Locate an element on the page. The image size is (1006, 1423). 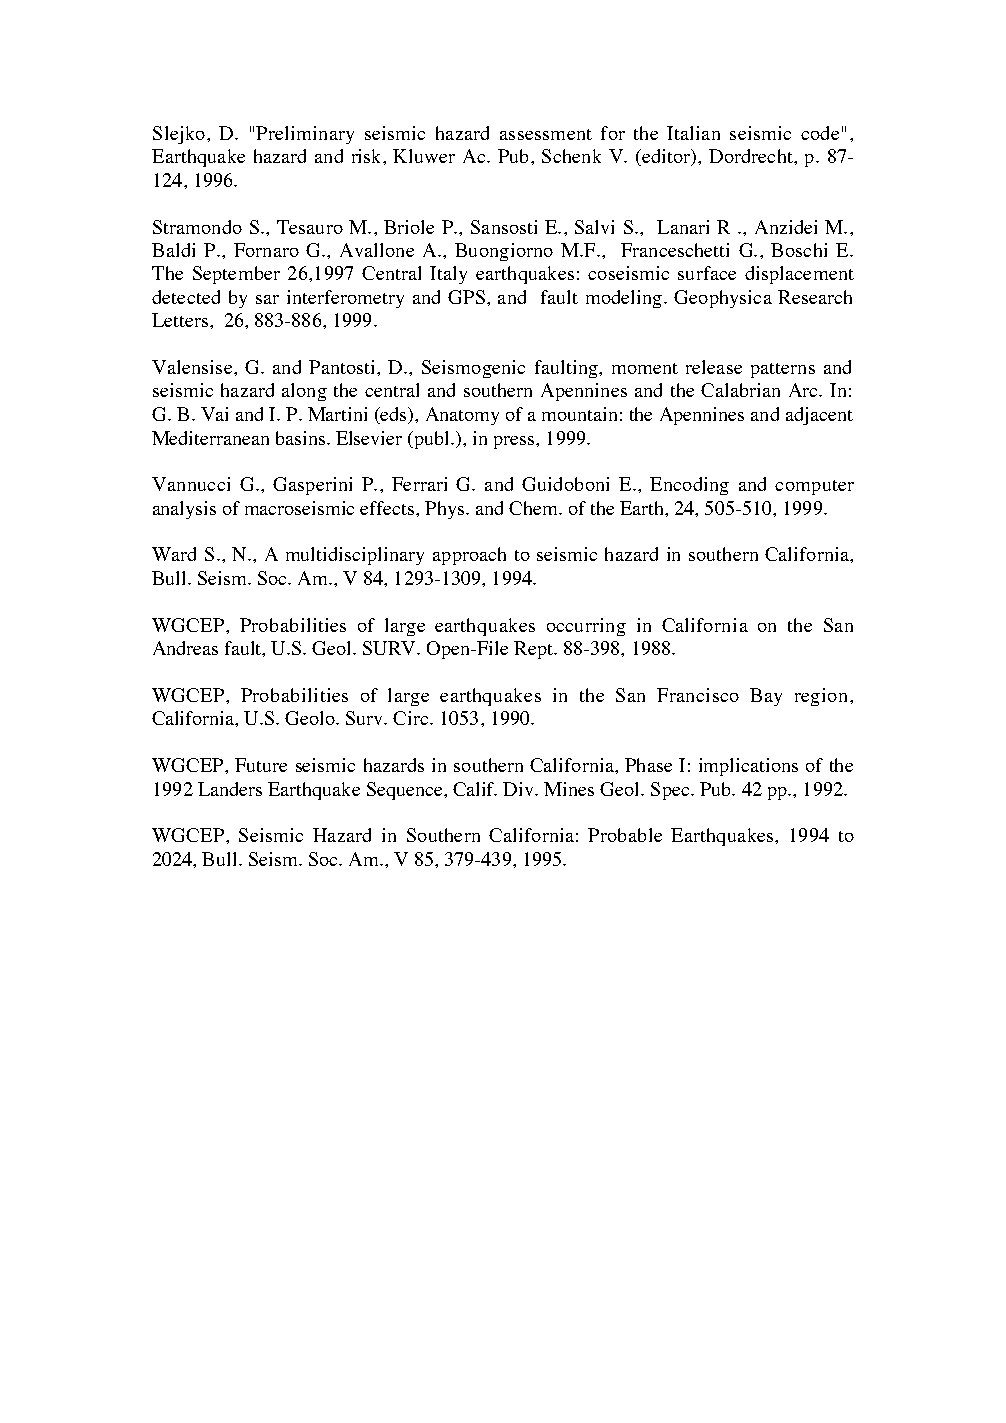
Div is located at coordinates (520, 789).
